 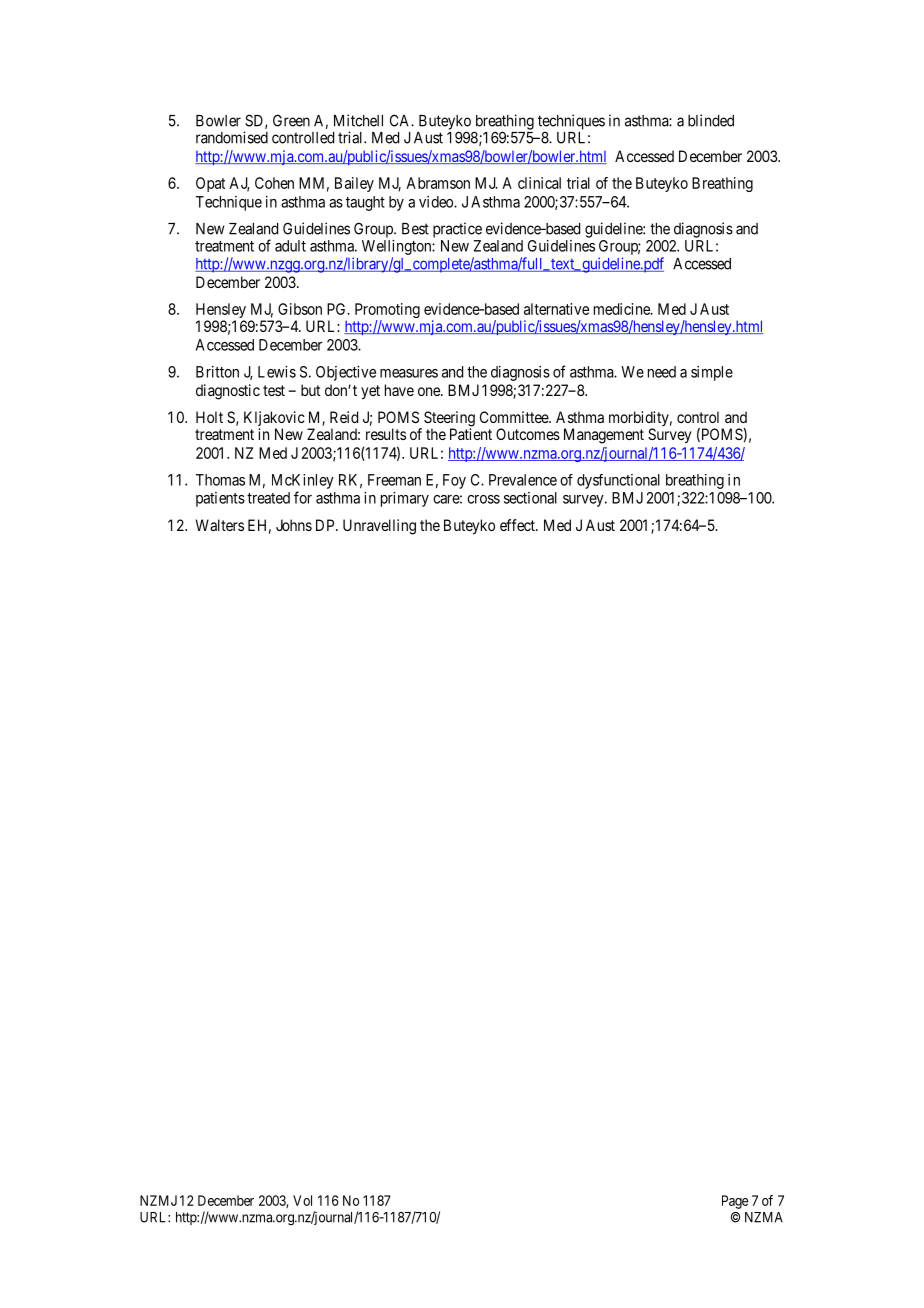 What do you see at coordinates (711, 120) in the screenshot?
I see `blinded` at bounding box center [711, 120].
